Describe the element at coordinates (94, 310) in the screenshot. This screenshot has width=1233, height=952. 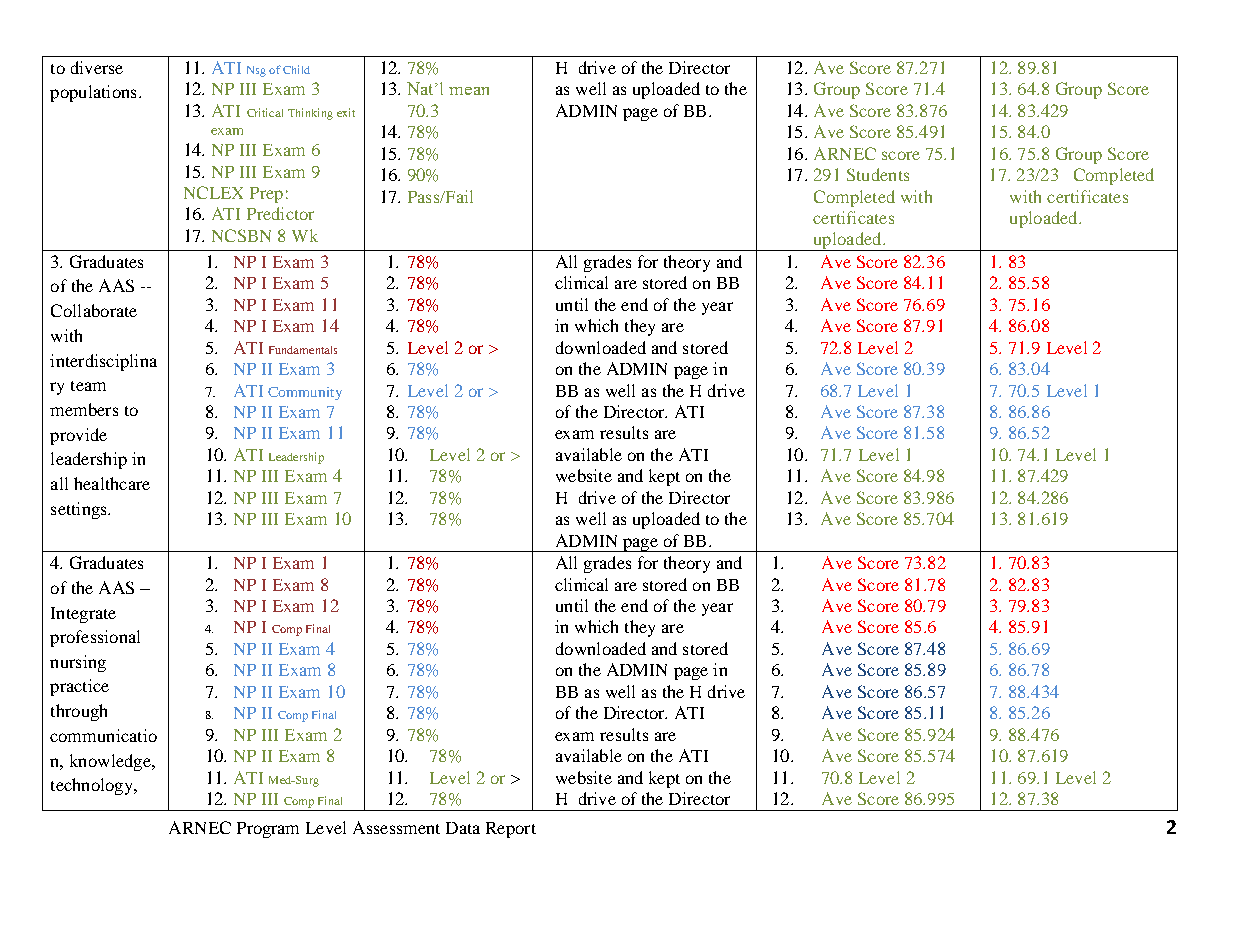
I see `Collaborate` at that location.
